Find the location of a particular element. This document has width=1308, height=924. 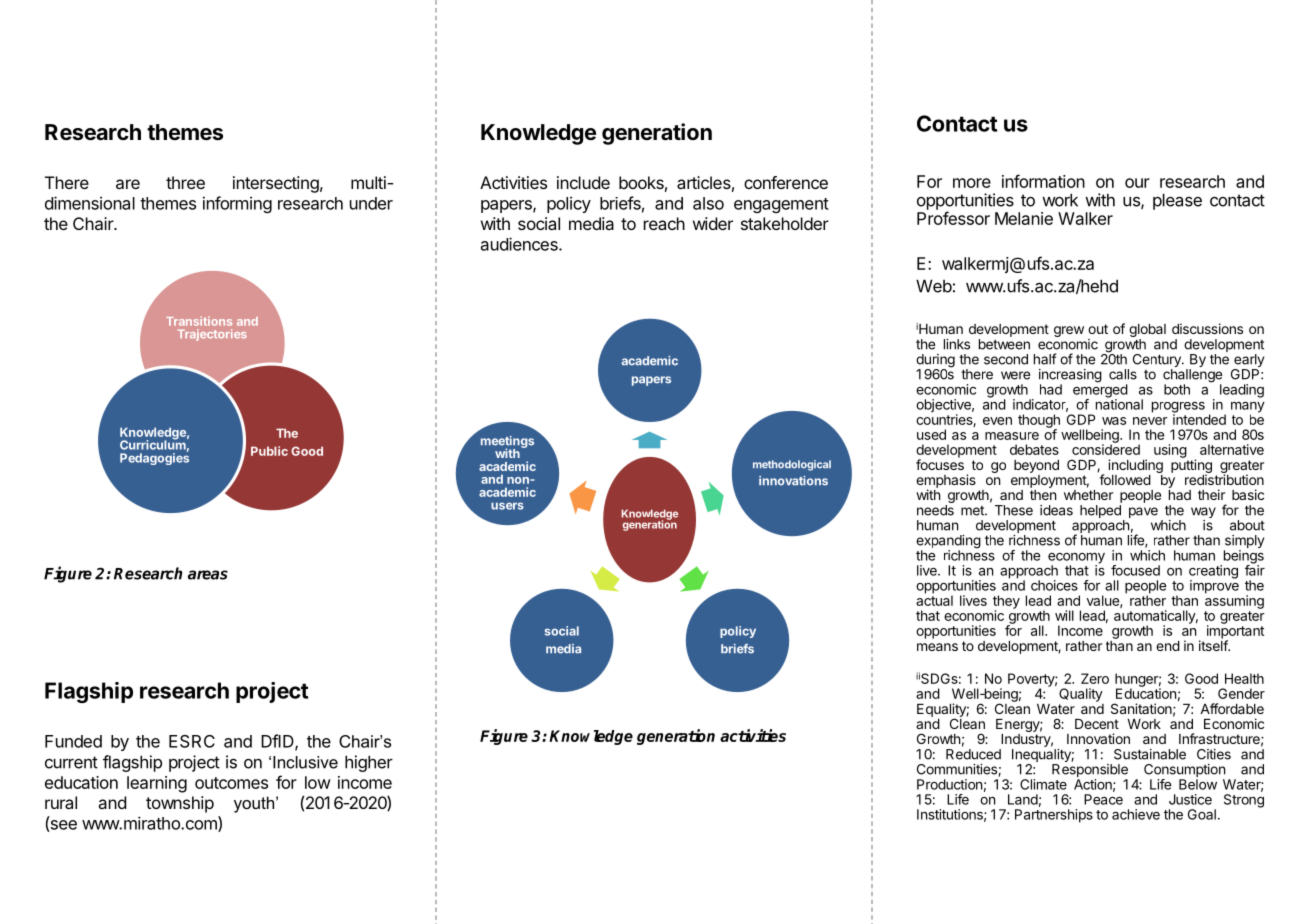

national is located at coordinates (1119, 403).
